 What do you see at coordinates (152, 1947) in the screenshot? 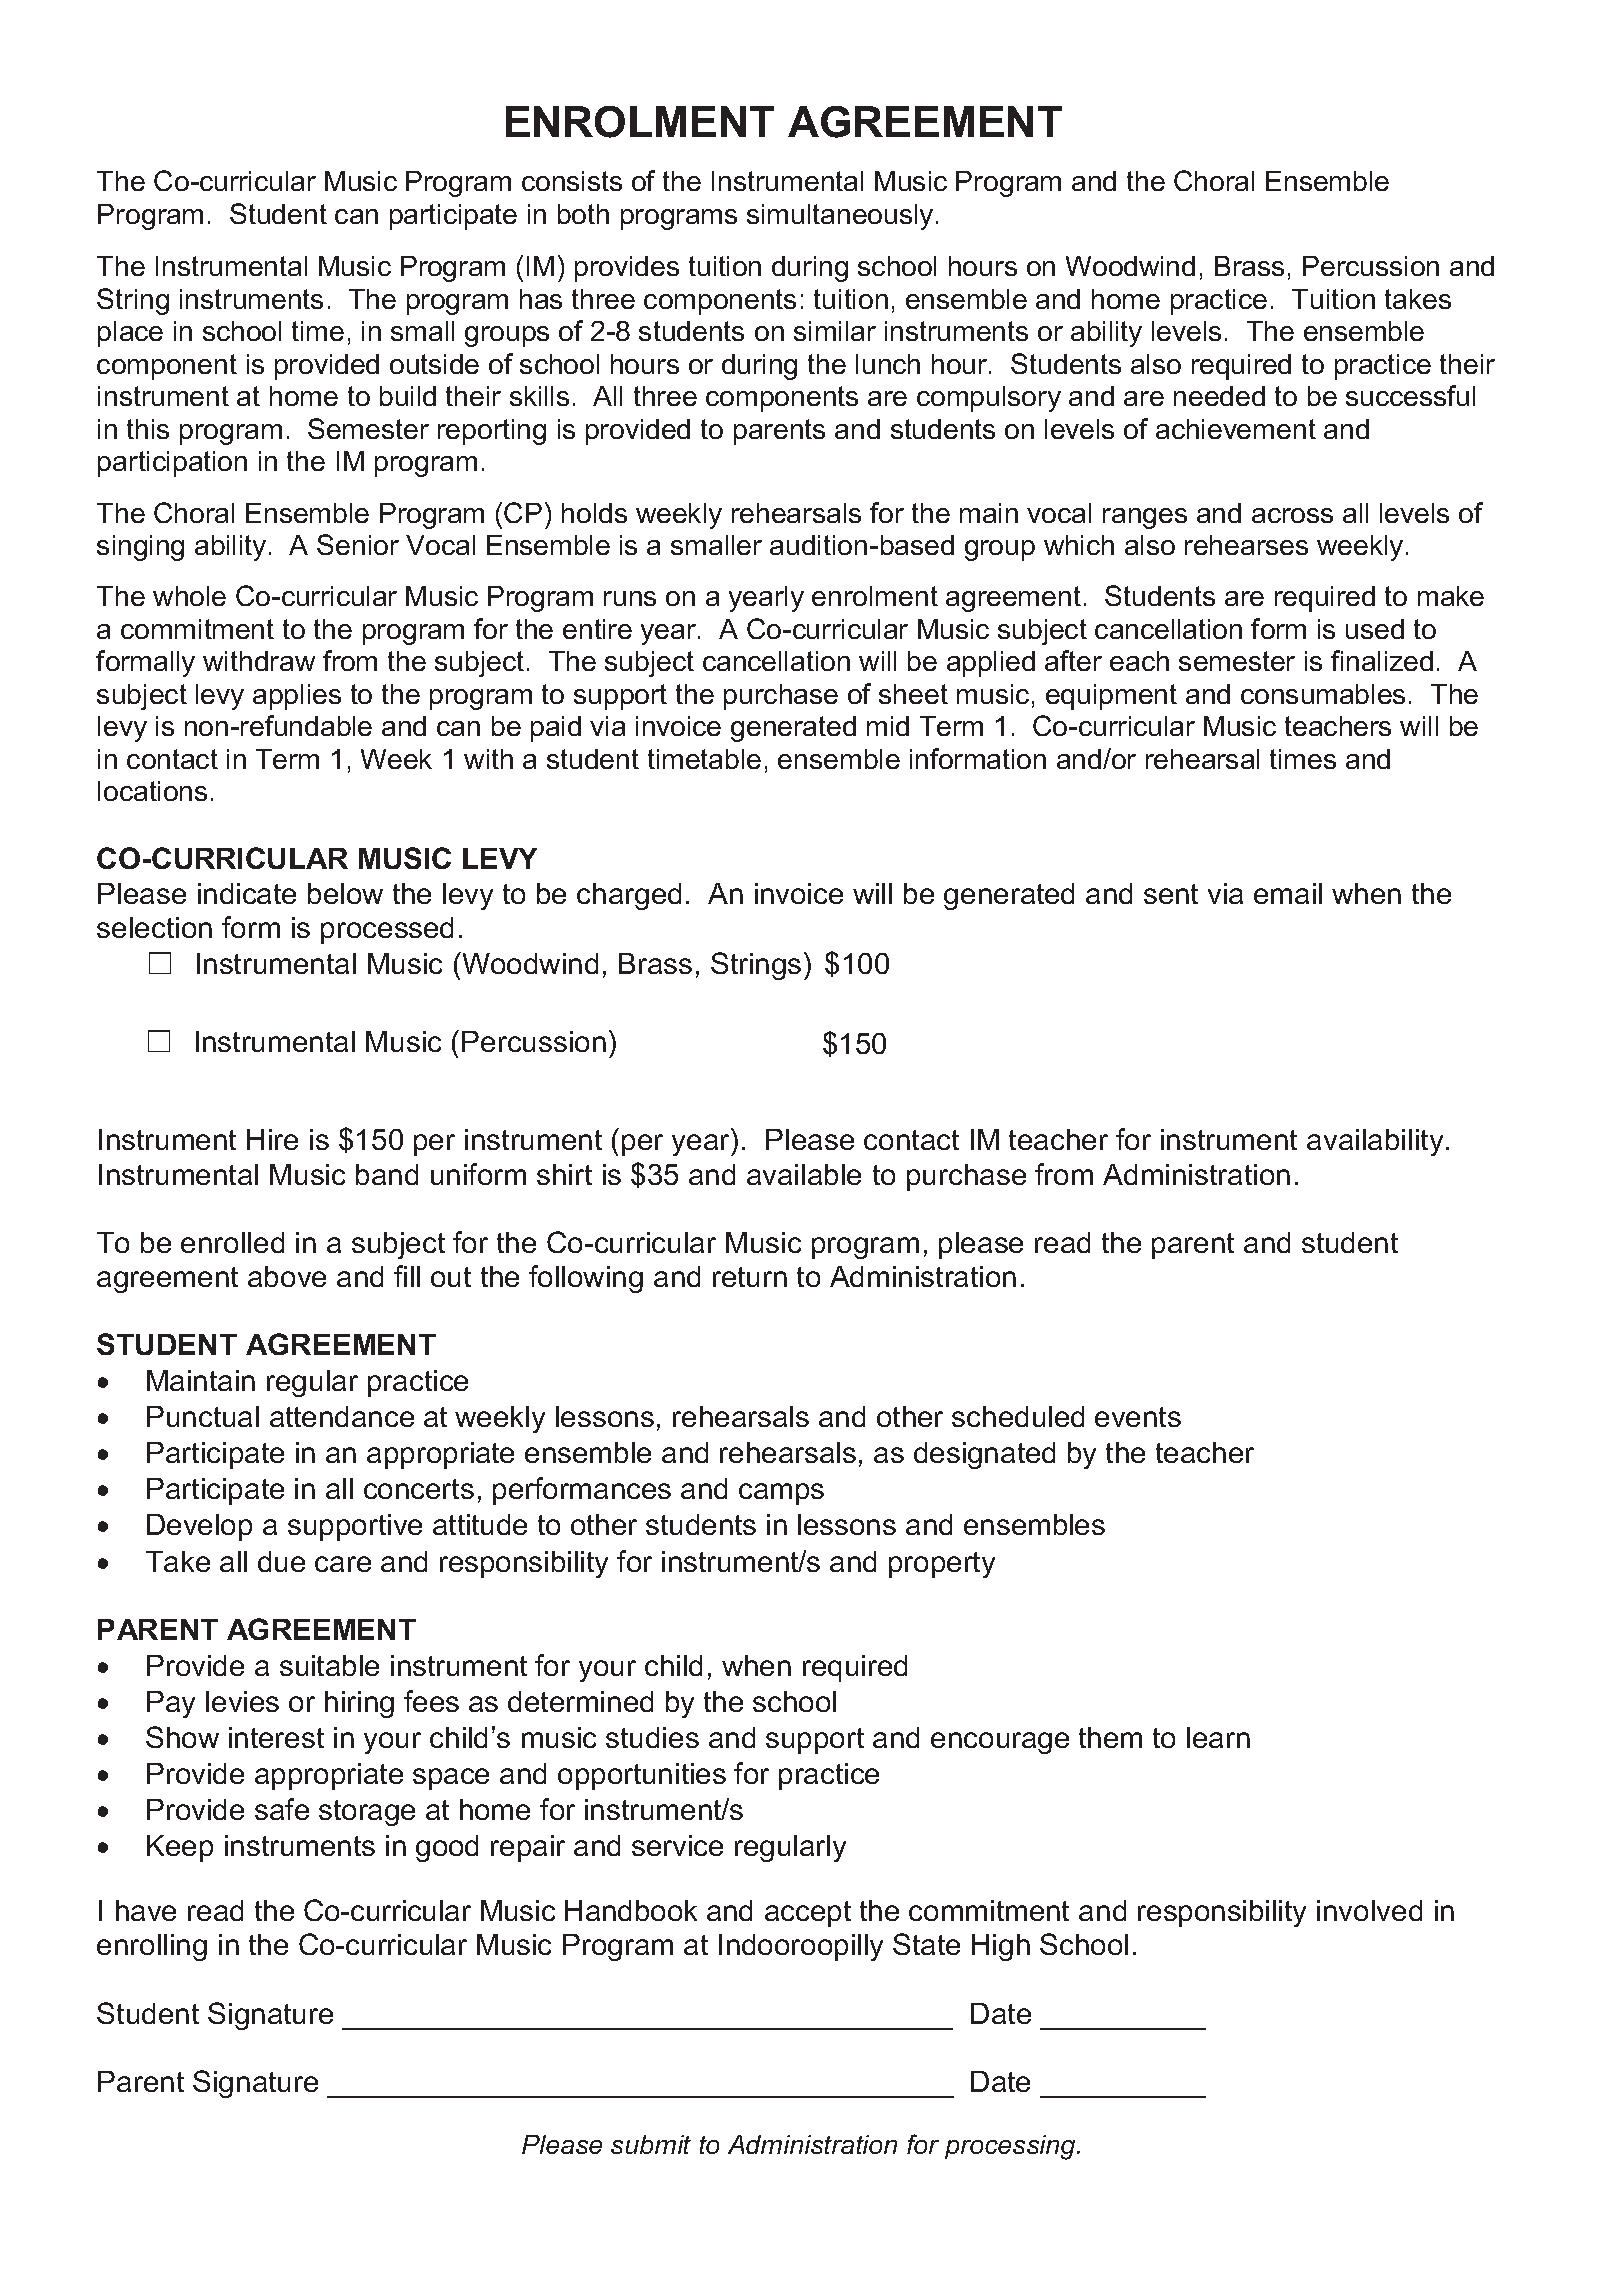
I see `enrolling` at bounding box center [152, 1947].
